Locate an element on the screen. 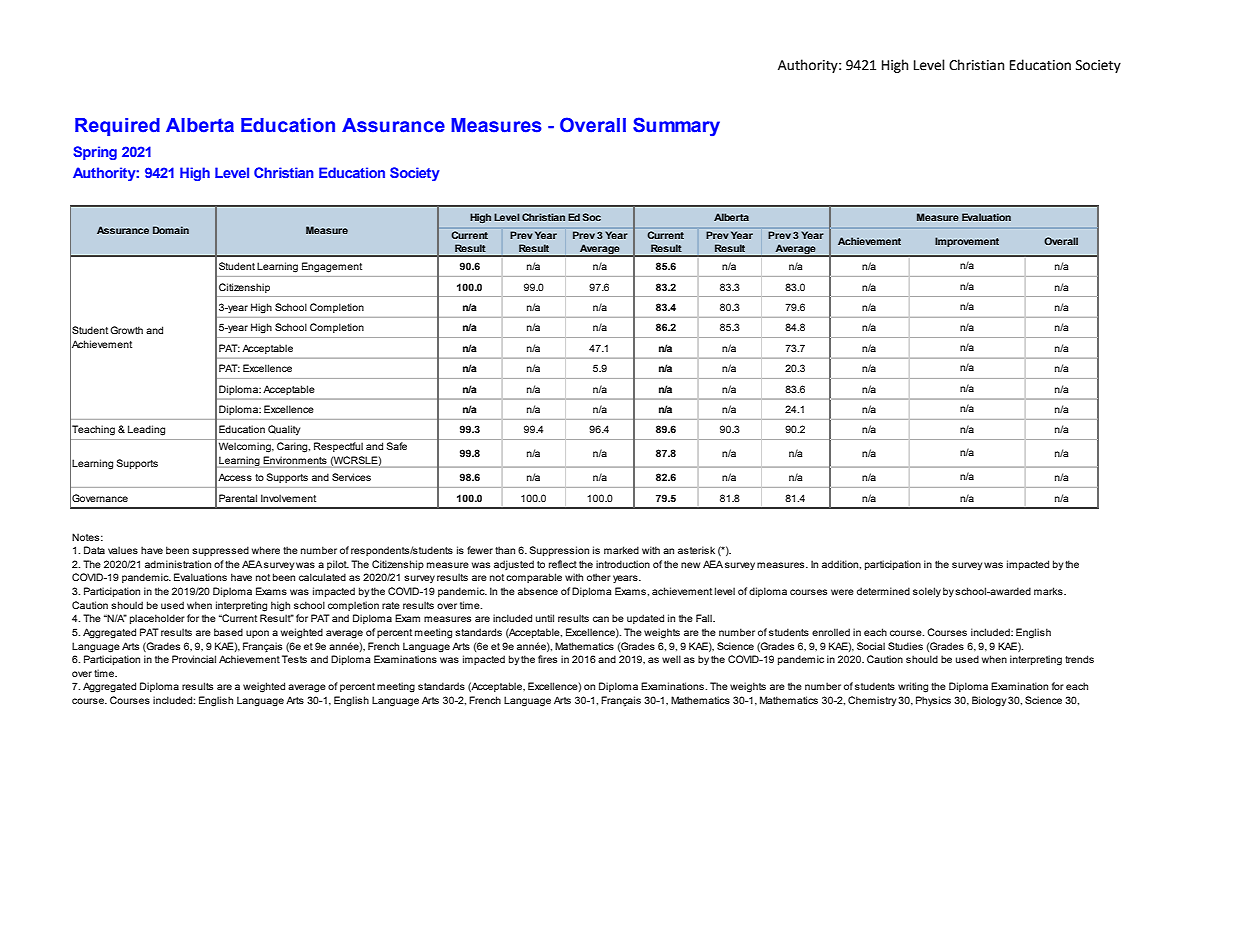 This screenshot has width=1233, height=952. Improvement is located at coordinates (967, 242).
